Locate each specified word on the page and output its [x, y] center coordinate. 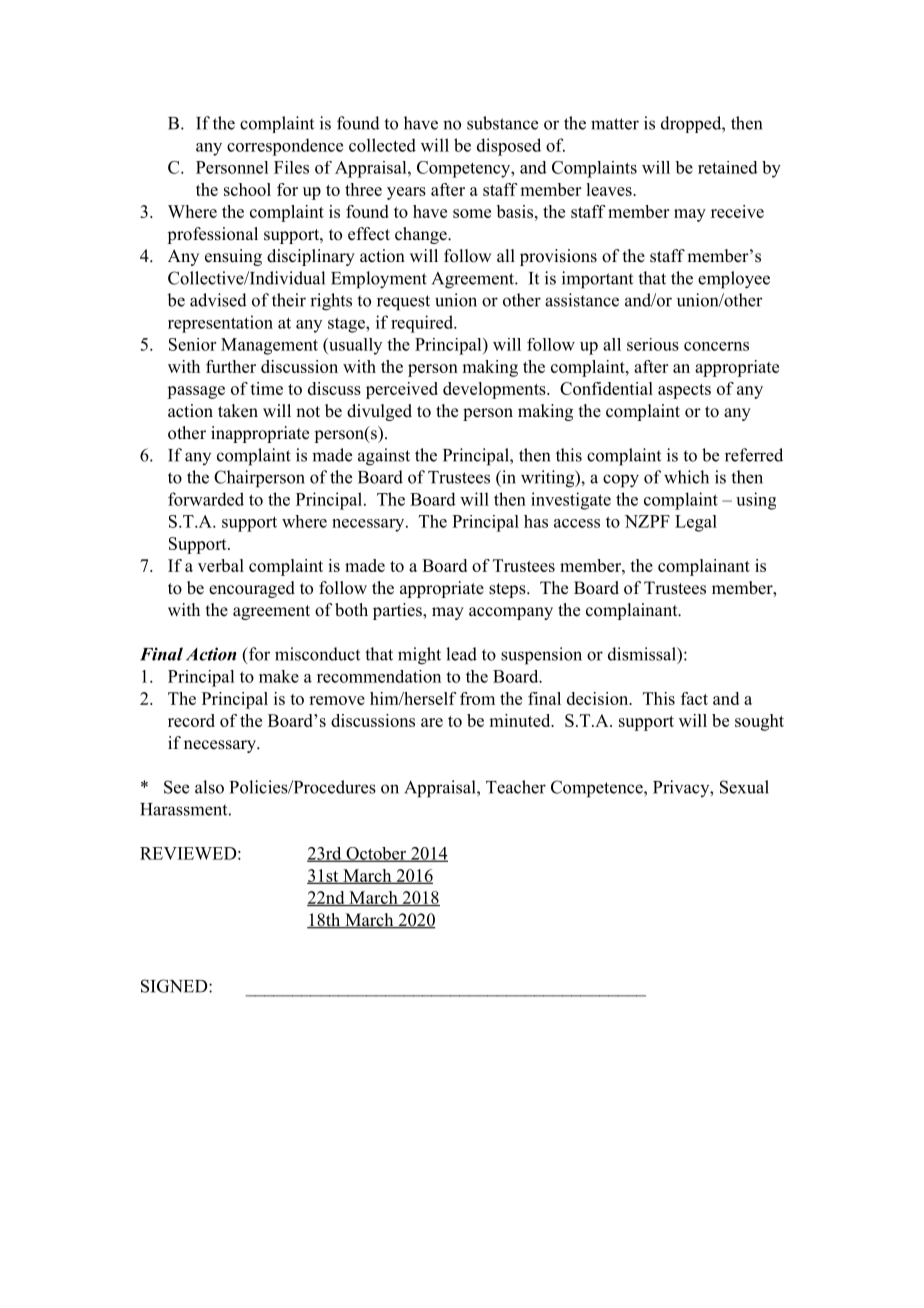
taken [238, 411]
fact [694, 698]
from [477, 698]
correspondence [285, 147]
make [279, 676]
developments [495, 390]
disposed [509, 147]
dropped [692, 124]
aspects [684, 391]
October [376, 854]
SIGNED [175, 986]
